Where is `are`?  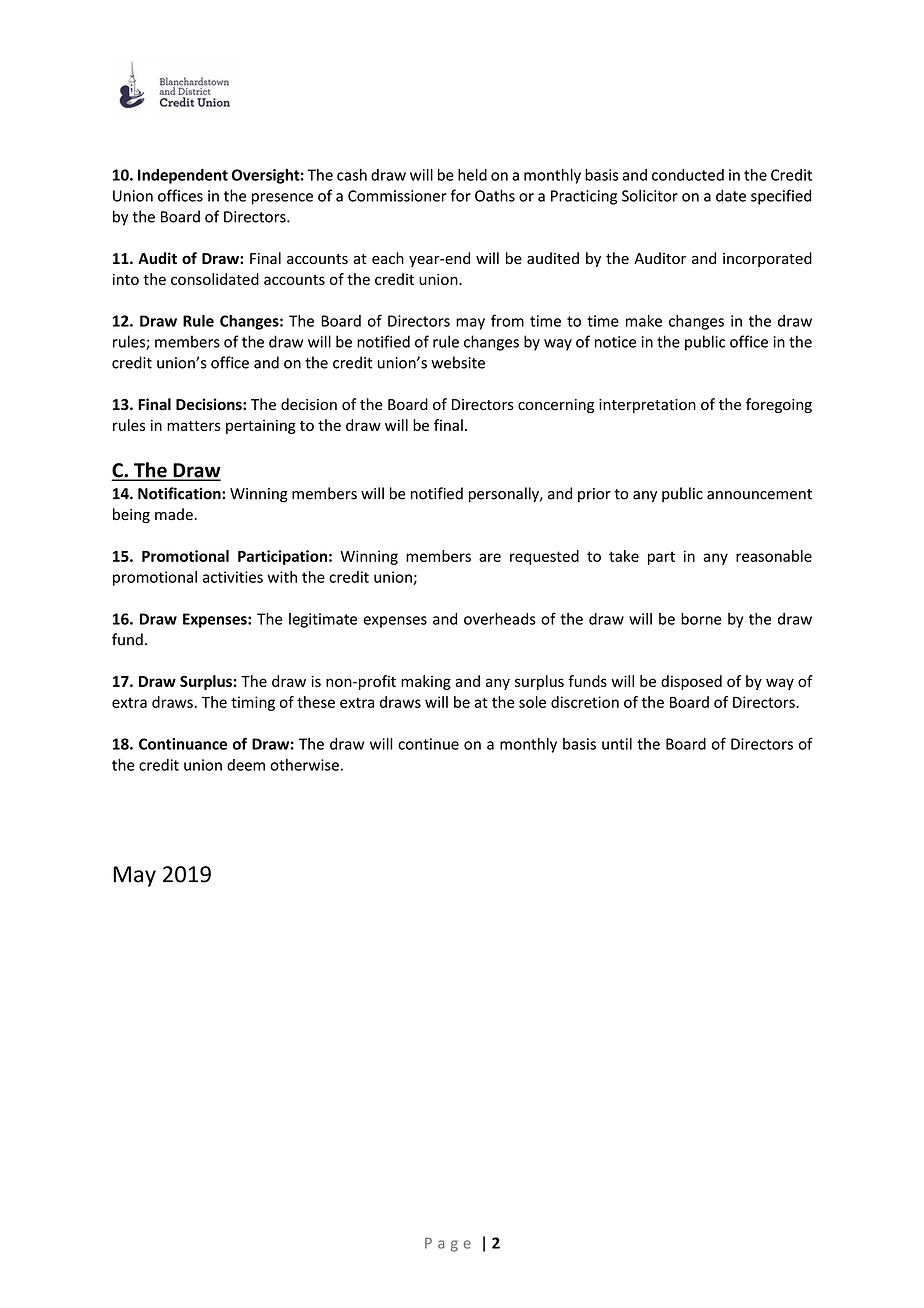 are is located at coordinates (490, 557).
